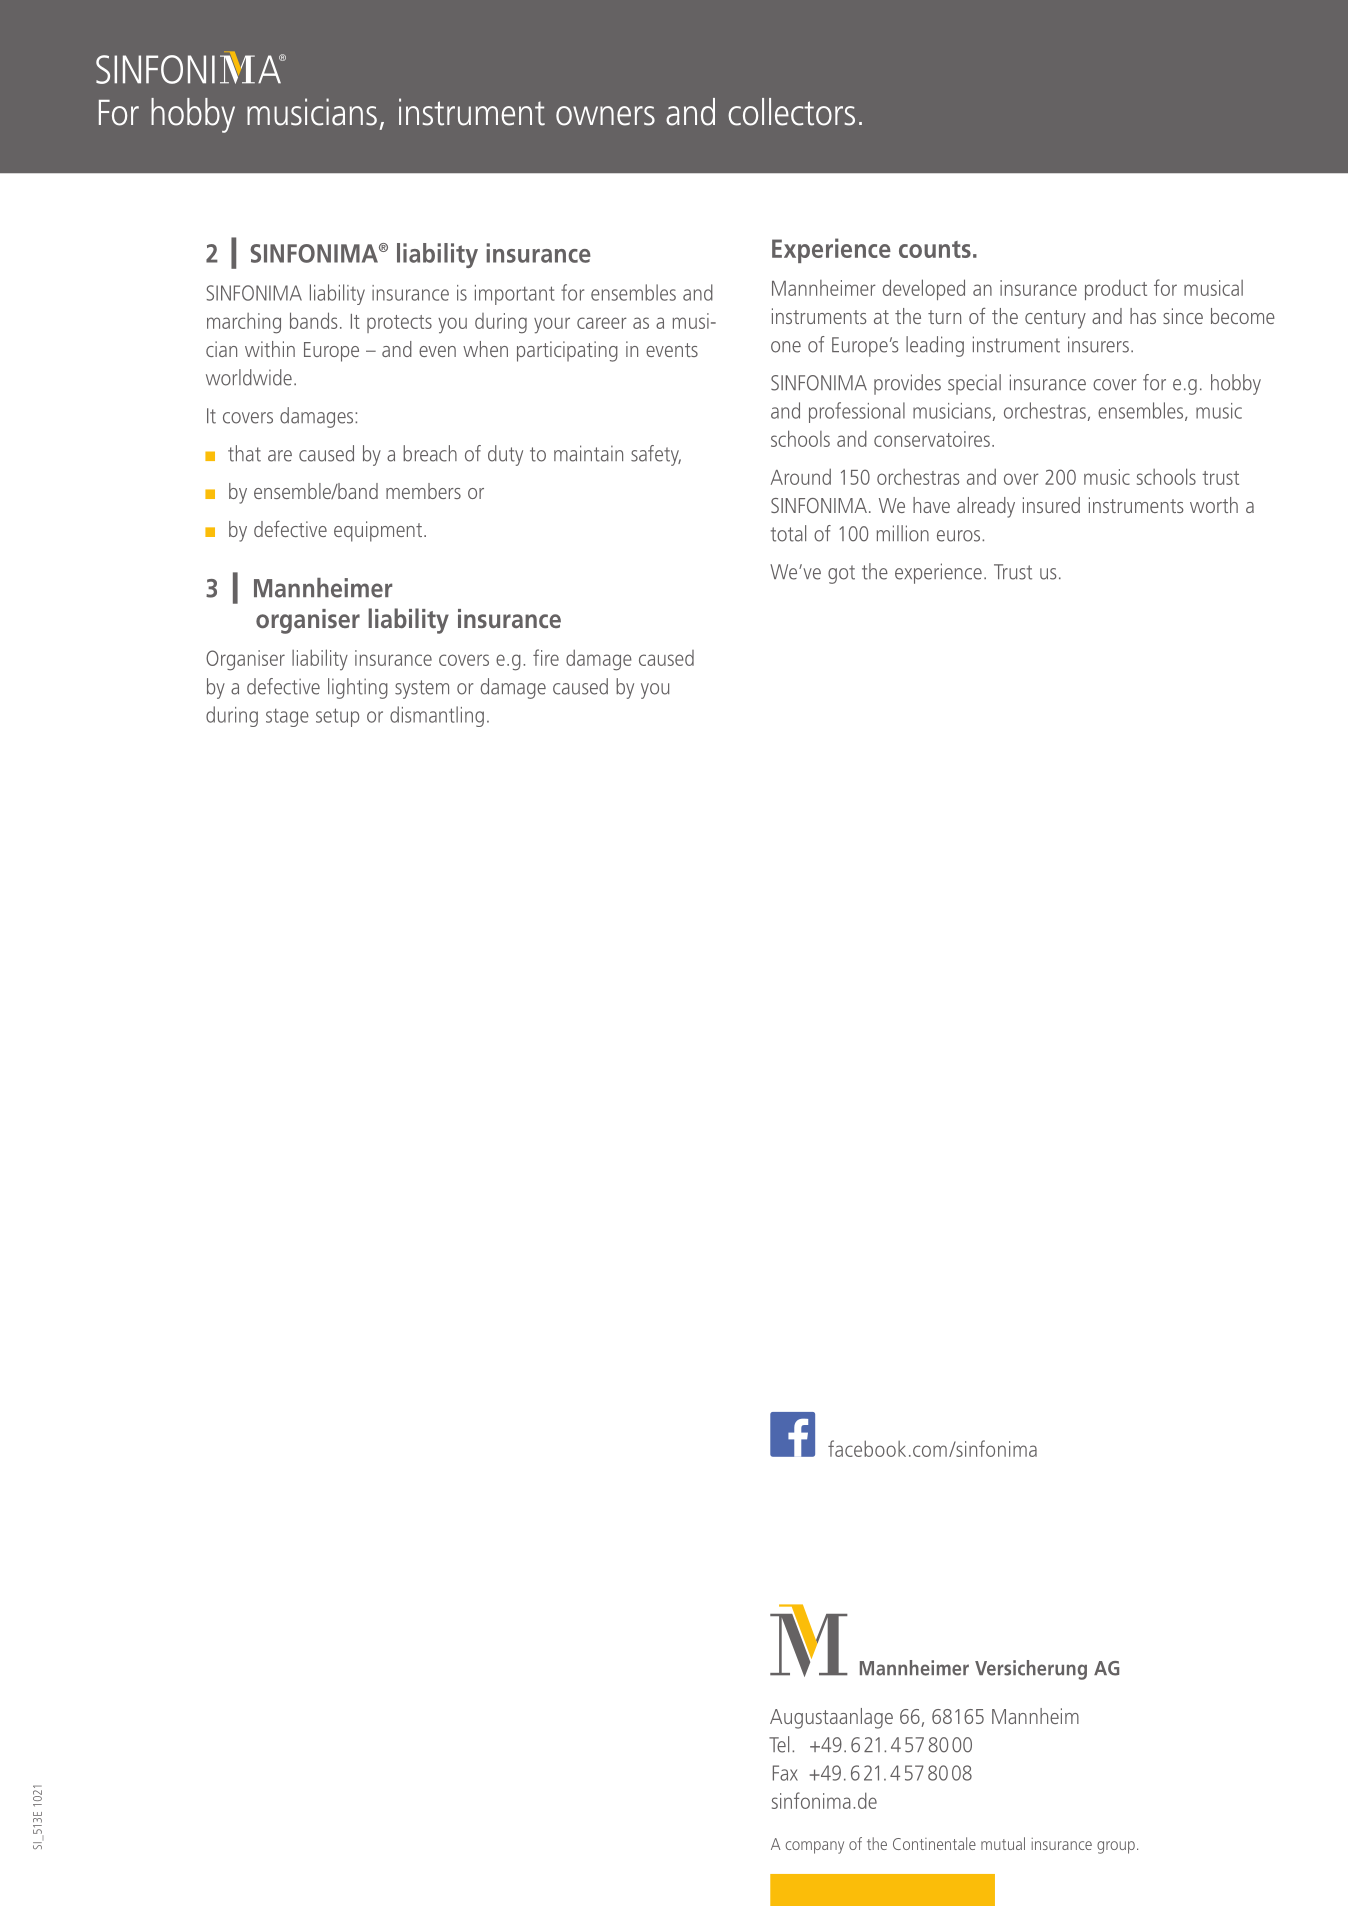  What do you see at coordinates (358, 688) in the screenshot?
I see `lighting` at bounding box center [358, 688].
